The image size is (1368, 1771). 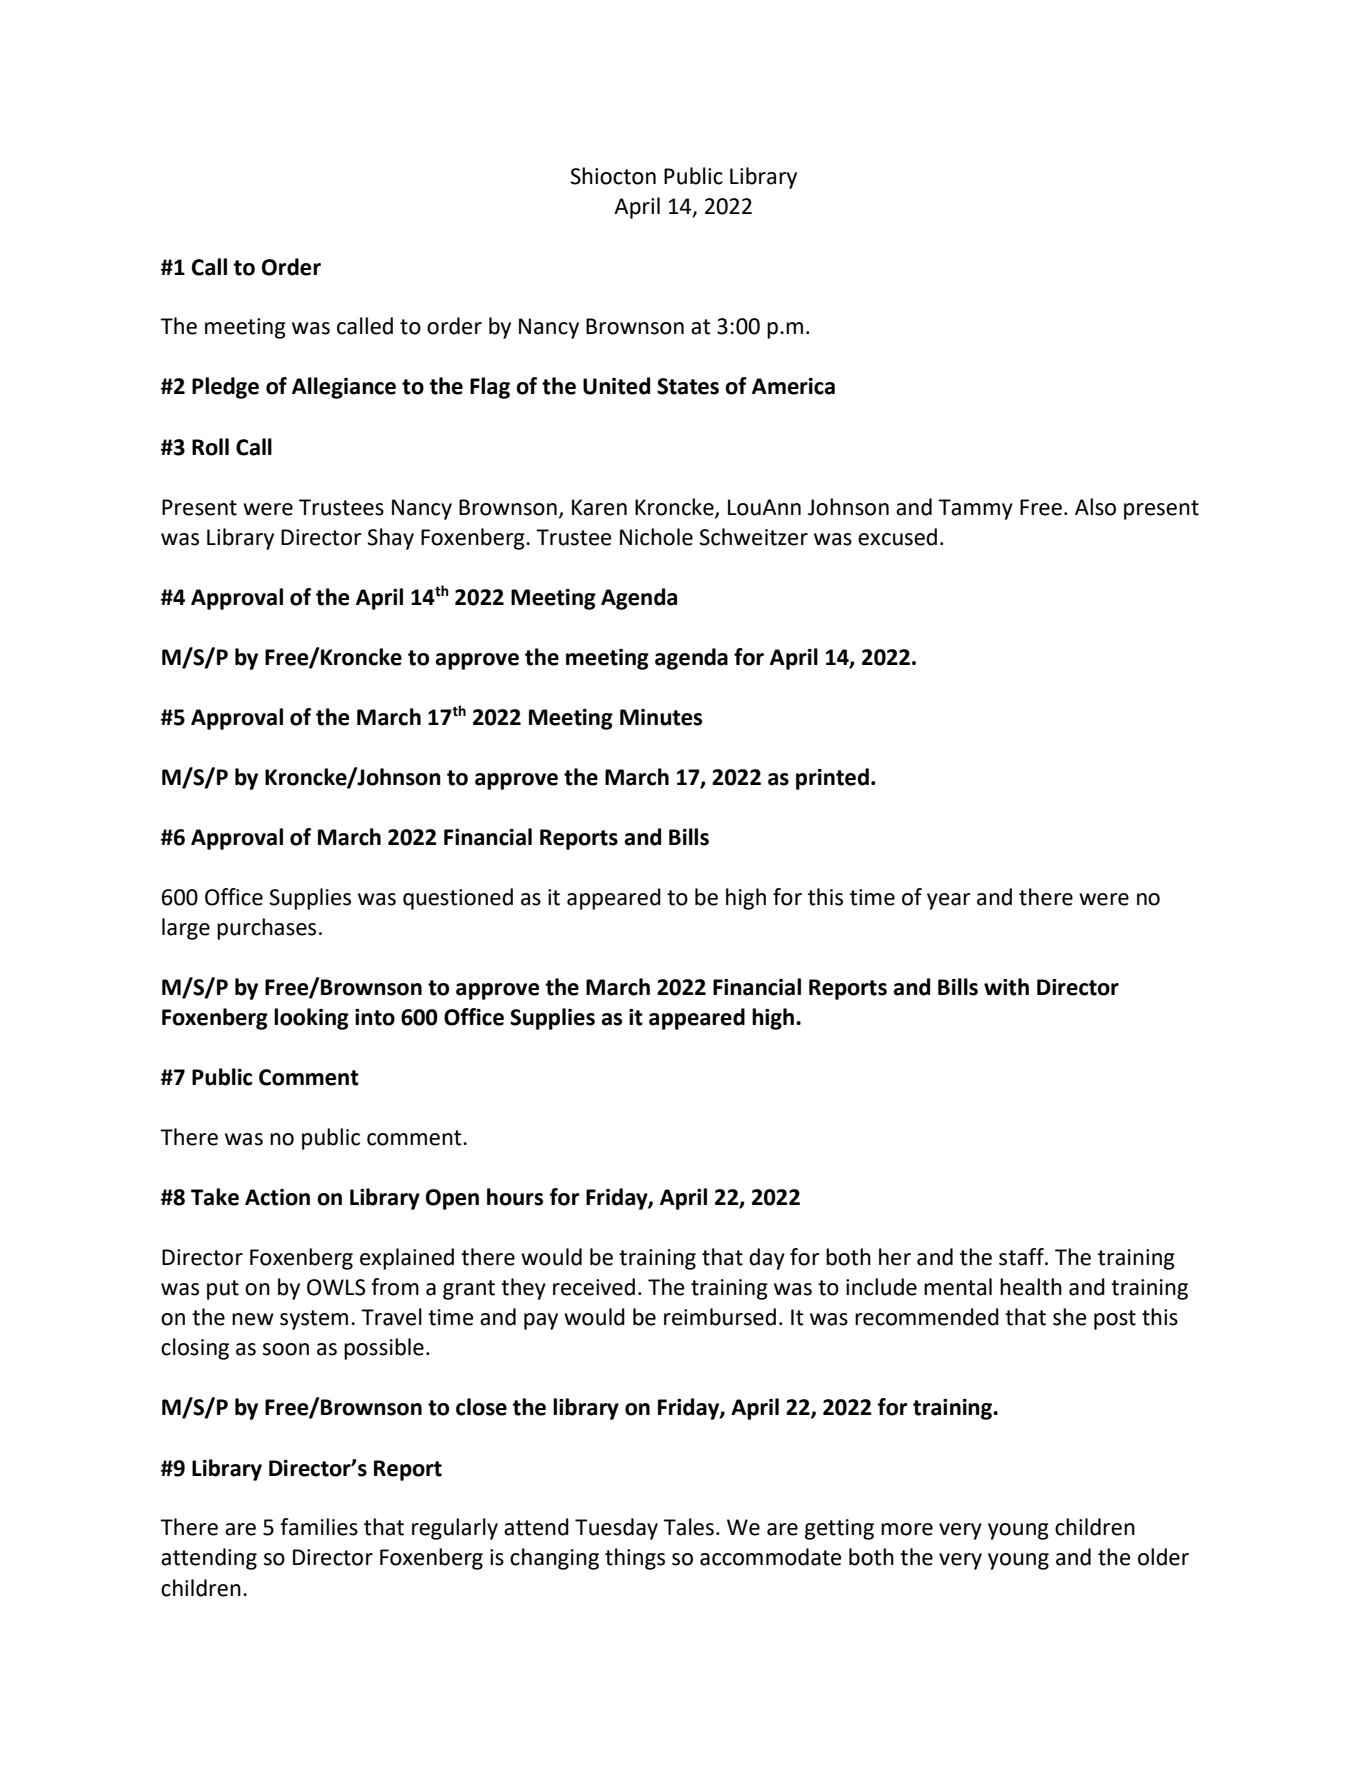 What do you see at coordinates (1163, 1557) in the screenshot?
I see `older` at bounding box center [1163, 1557].
